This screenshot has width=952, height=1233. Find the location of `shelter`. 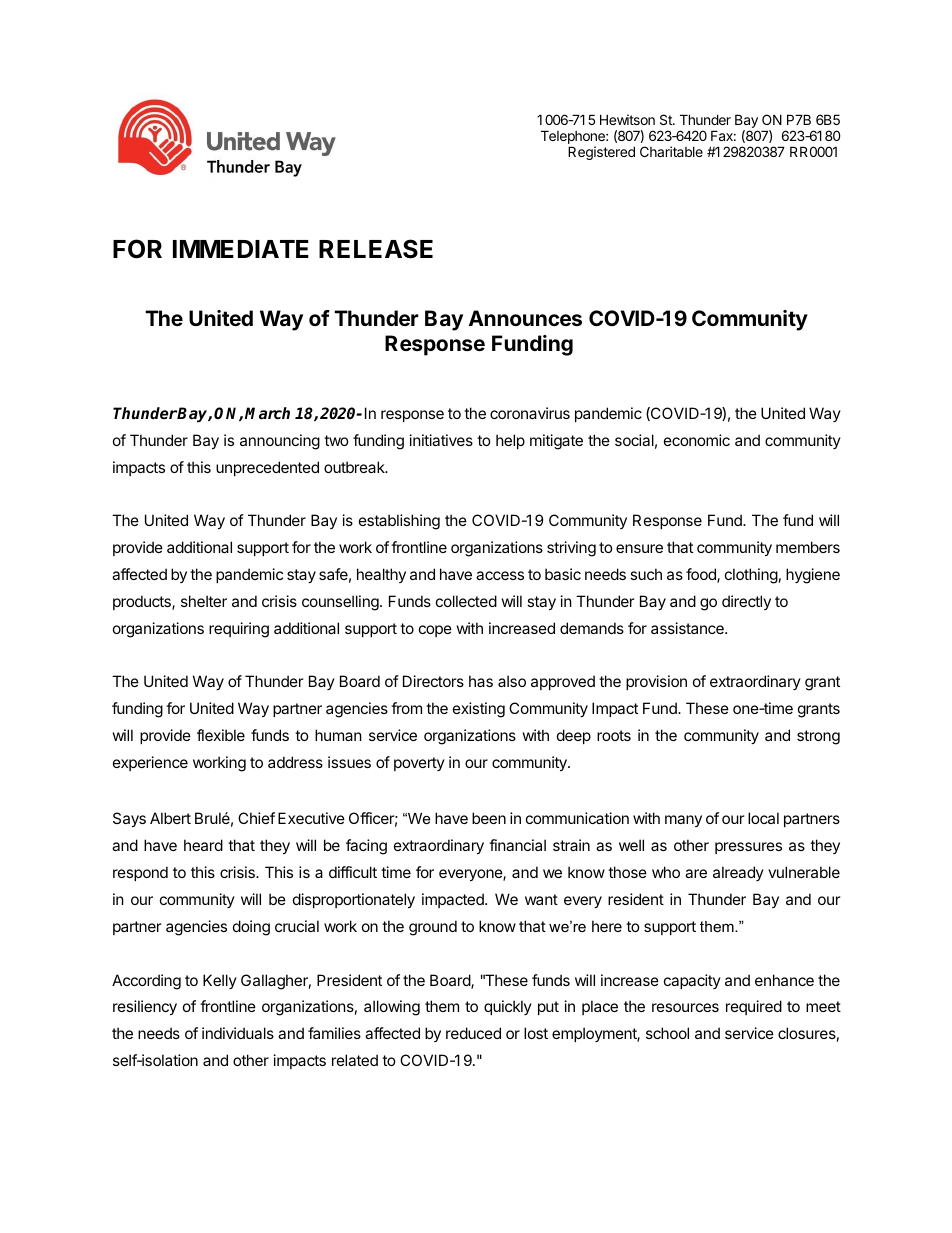

shelter is located at coordinates (204, 601).
